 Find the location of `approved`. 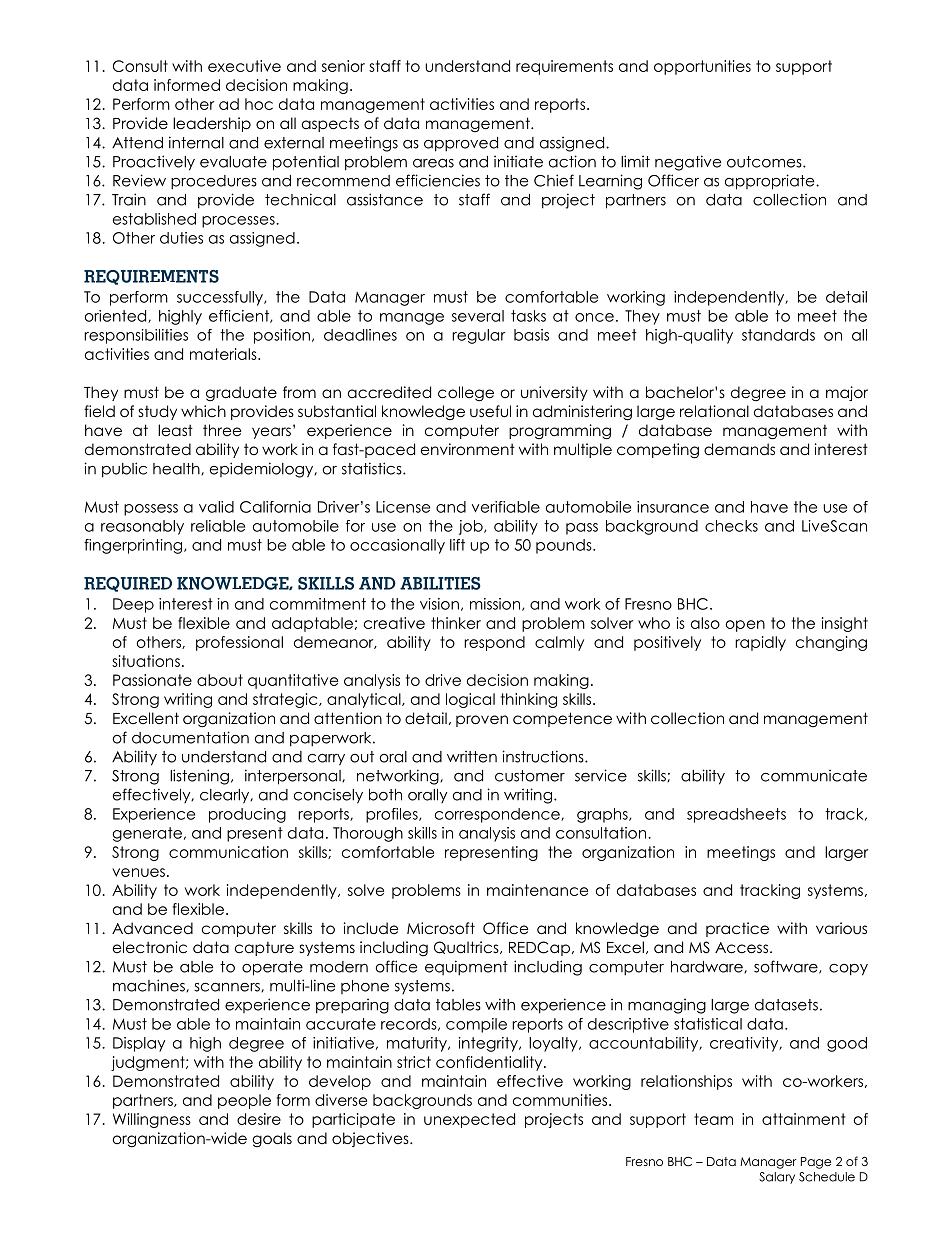

approved is located at coordinates (461, 144).
